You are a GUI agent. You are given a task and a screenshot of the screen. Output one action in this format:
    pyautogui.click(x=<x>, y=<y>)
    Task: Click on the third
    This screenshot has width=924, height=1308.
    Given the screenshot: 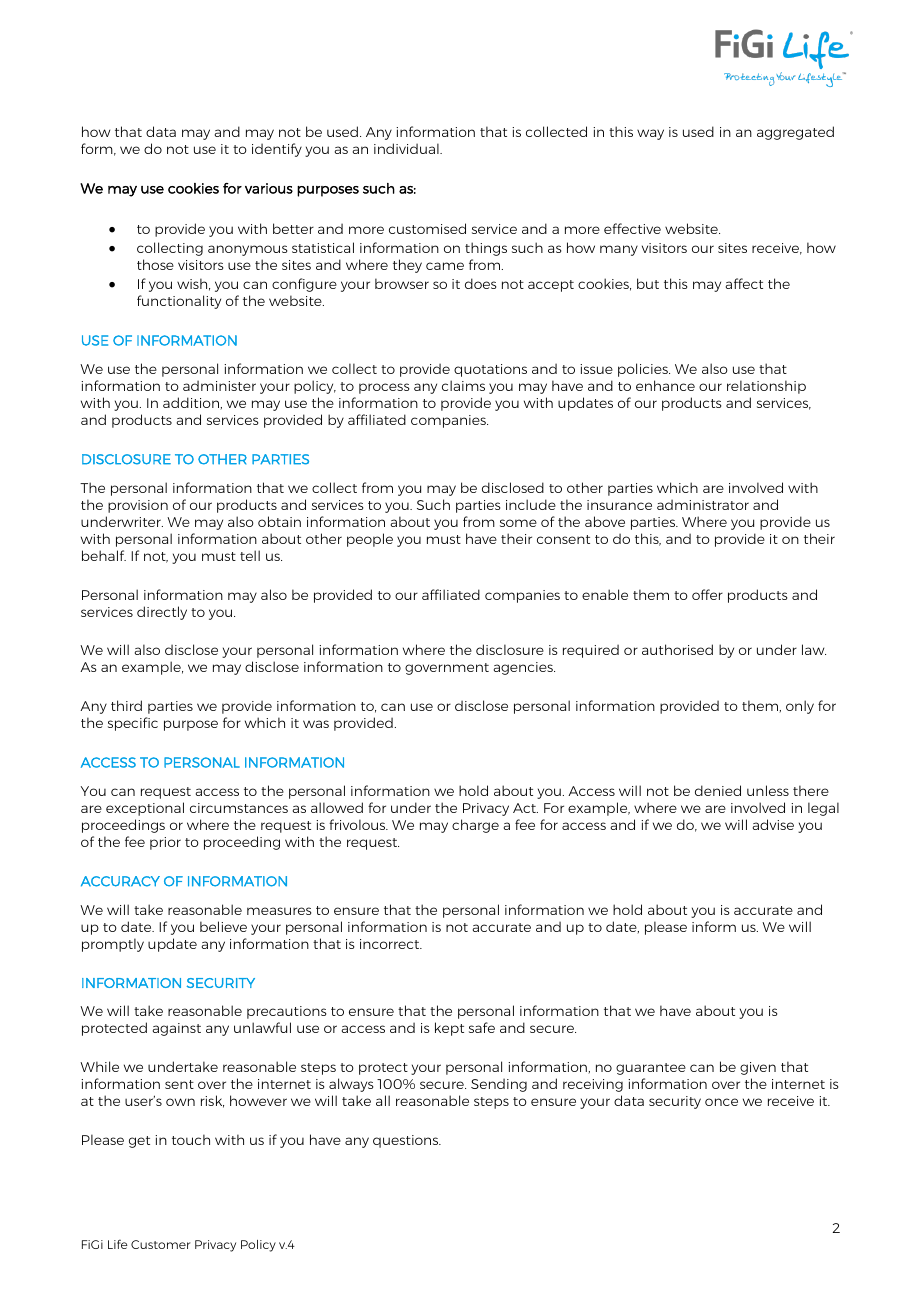 What is the action you would take?
    pyautogui.click(x=126, y=705)
